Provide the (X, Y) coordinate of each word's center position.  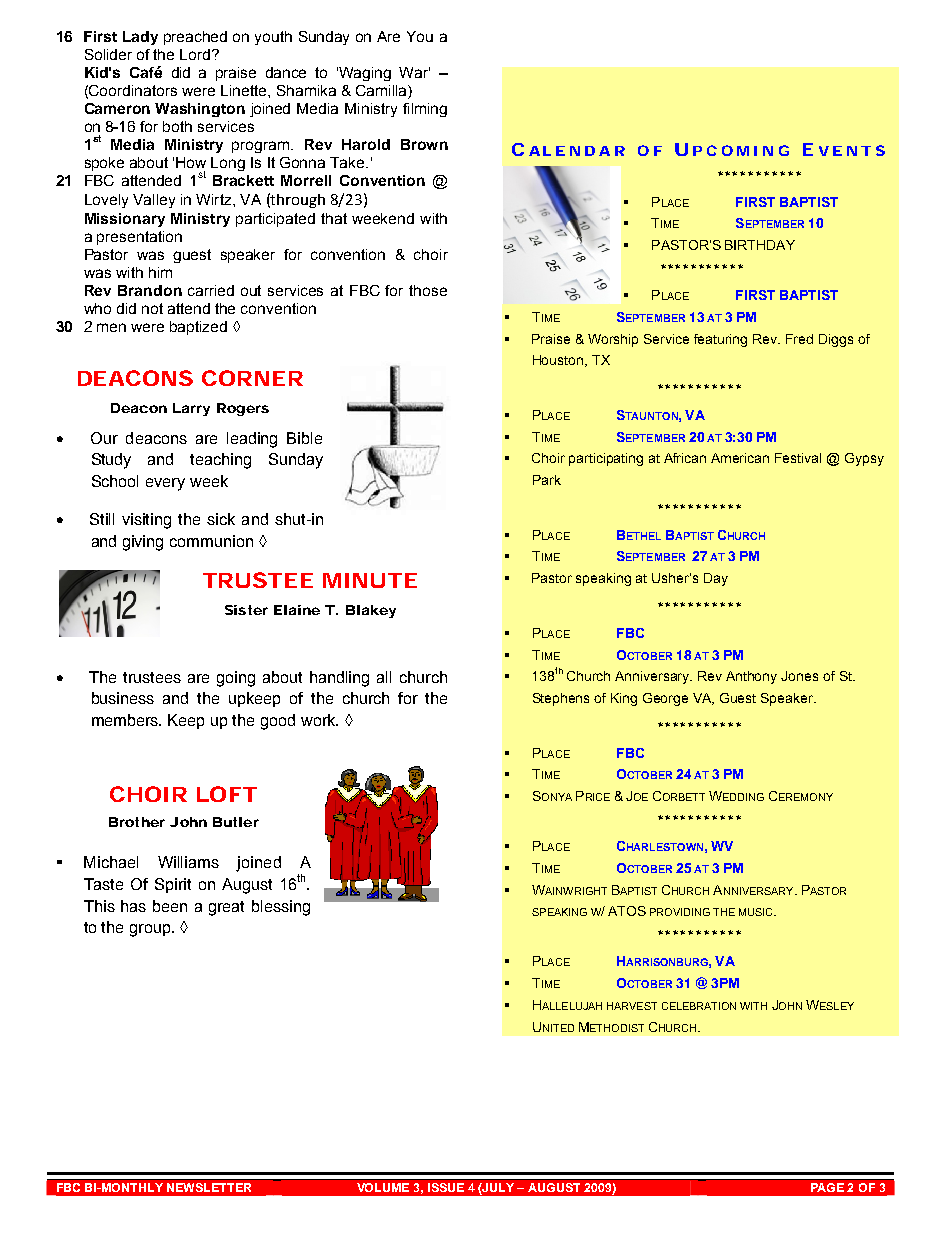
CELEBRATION (699, 1006)
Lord (195, 54)
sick (221, 519)
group (151, 930)
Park (547, 480)
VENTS (852, 150)
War (414, 72)
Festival (798, 458)
